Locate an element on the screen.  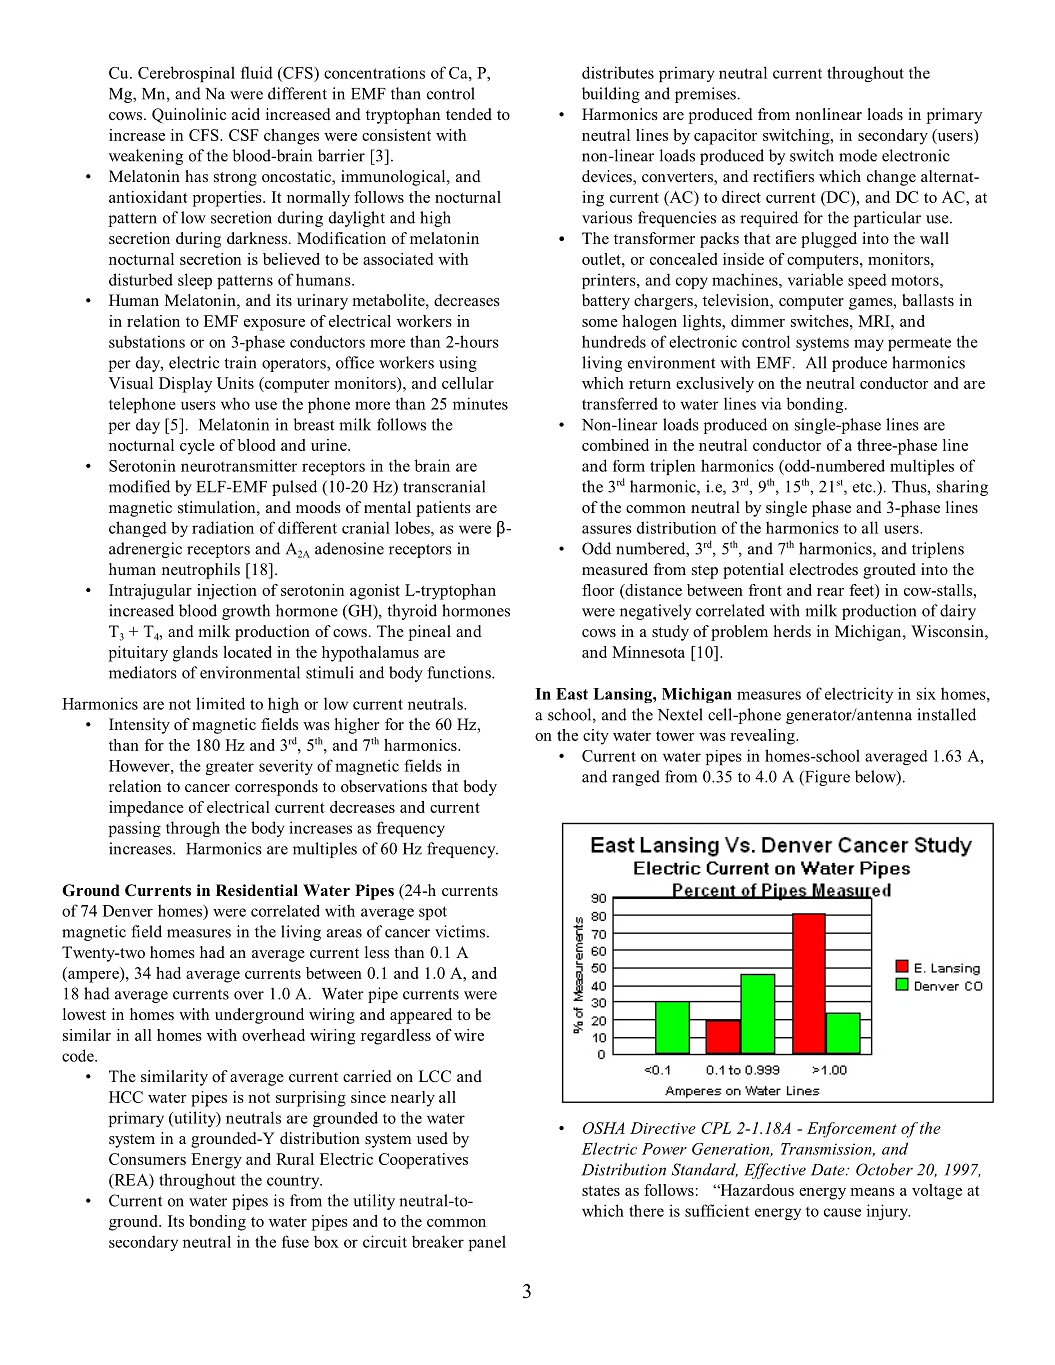
minutes is located at coordinates (480, 403).
